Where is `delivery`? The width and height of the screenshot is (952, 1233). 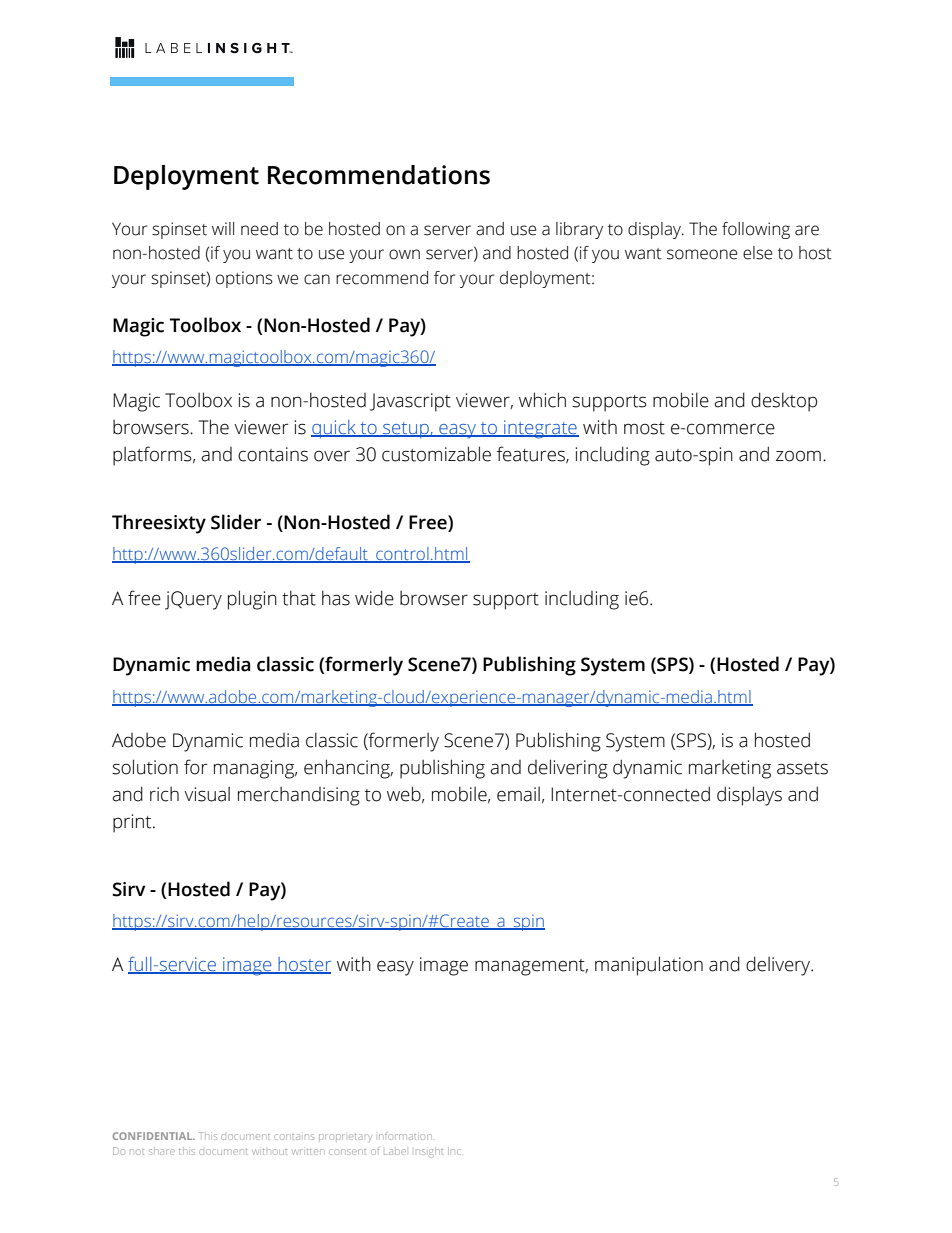 delivery is located at coordinates (779, 966).
